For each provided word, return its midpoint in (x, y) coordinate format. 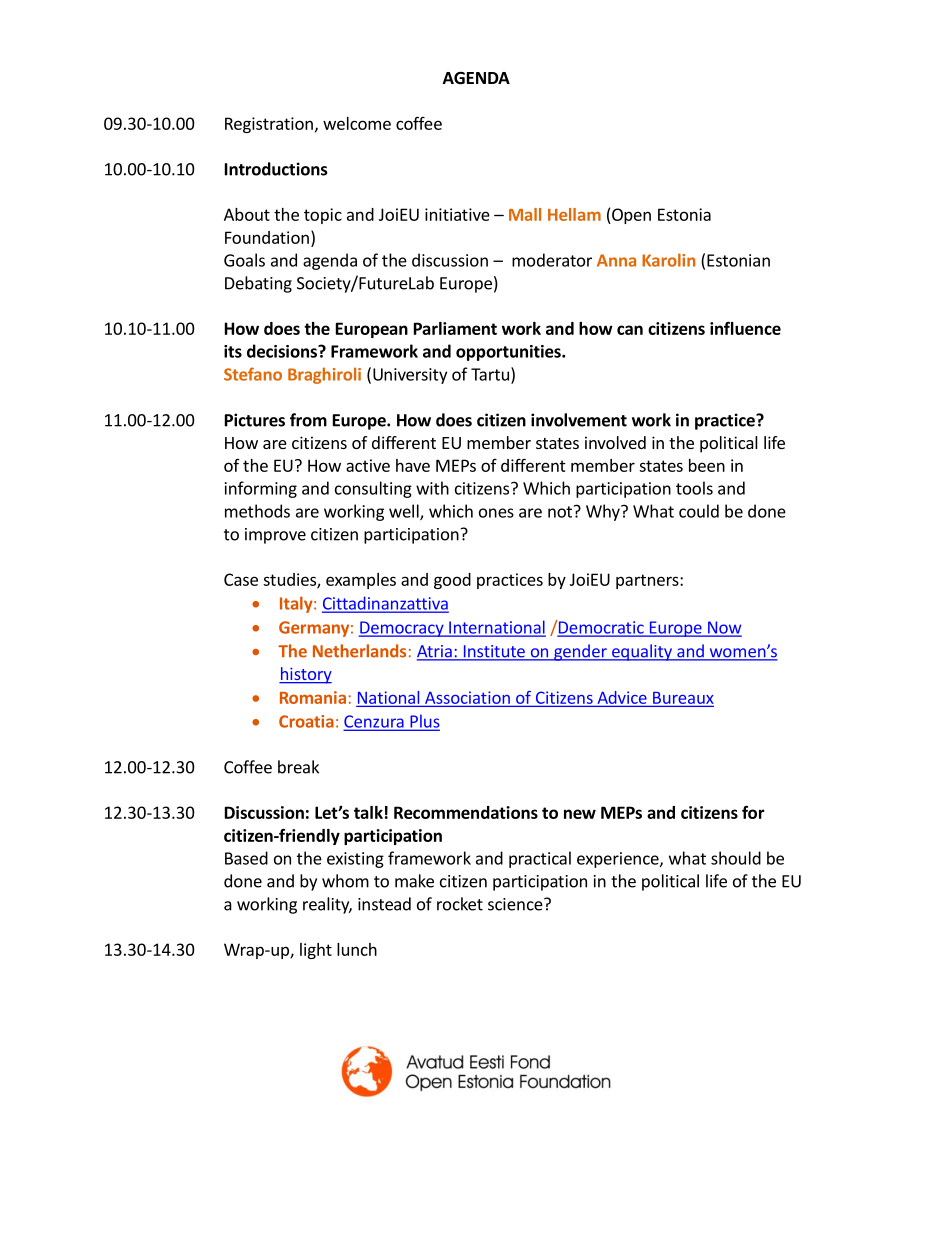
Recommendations (466, 812)
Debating (258, 284)
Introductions (276, 169)
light (316, 951)
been (707, 465)
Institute (494, 652)
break (298, 767)
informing (261, 489)
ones (496, 513)
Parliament (455, 328)
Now (724, 628)
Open (630, 216)
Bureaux (683, 698)
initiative (457, 214)
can (630, 330)
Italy (297, 604)
